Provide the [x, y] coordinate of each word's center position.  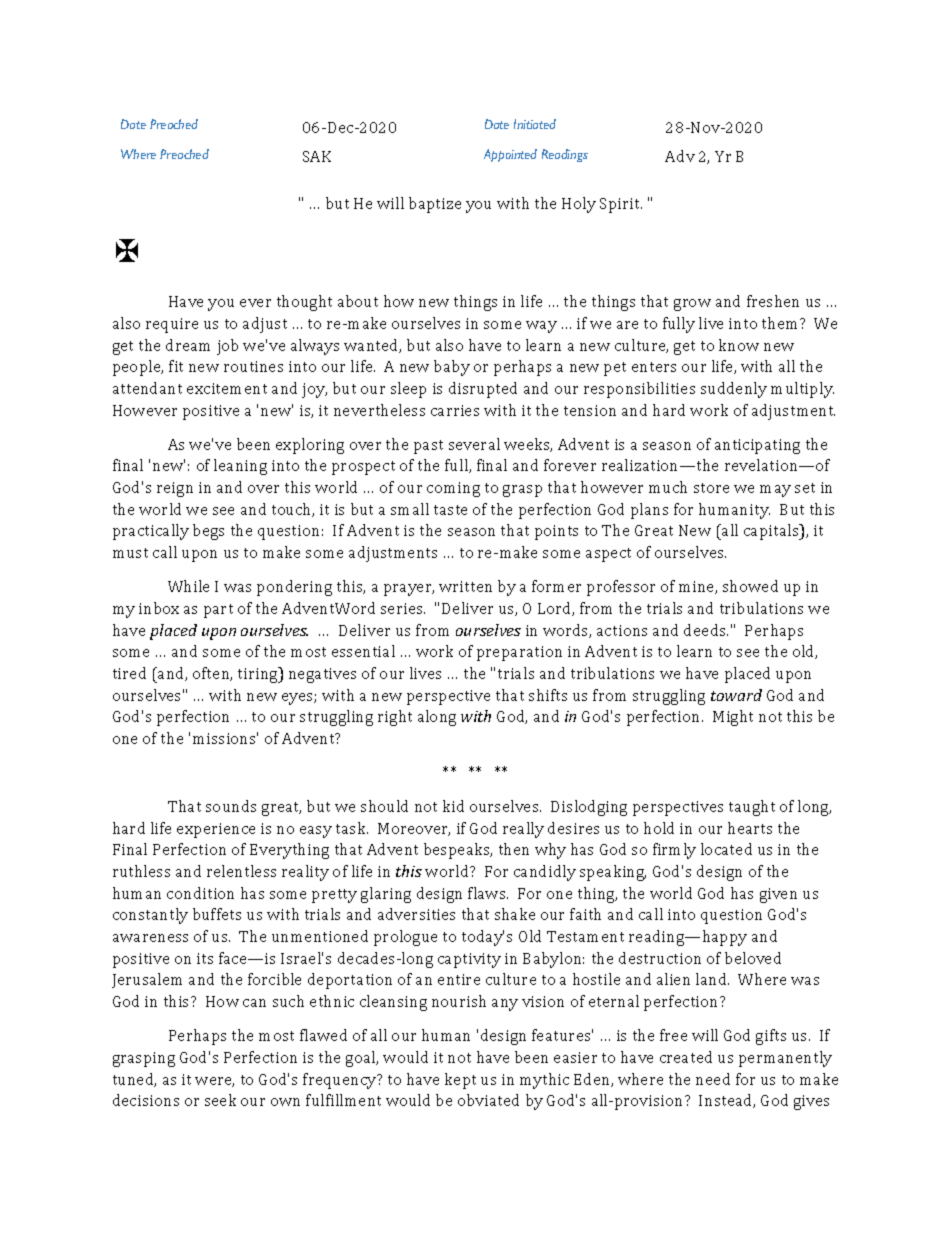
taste [450, 510]
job [227, 347]
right [395, 718]
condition [200, 893]
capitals [772, 532]
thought [304, 303]
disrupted [483, 390]
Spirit [621, 205]
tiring [259, 675]
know [739, 345]
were [214, 1082]
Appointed [510, 155]
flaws [488, 893]
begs [208, 532]
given [778, 895]
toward [736, 695]
